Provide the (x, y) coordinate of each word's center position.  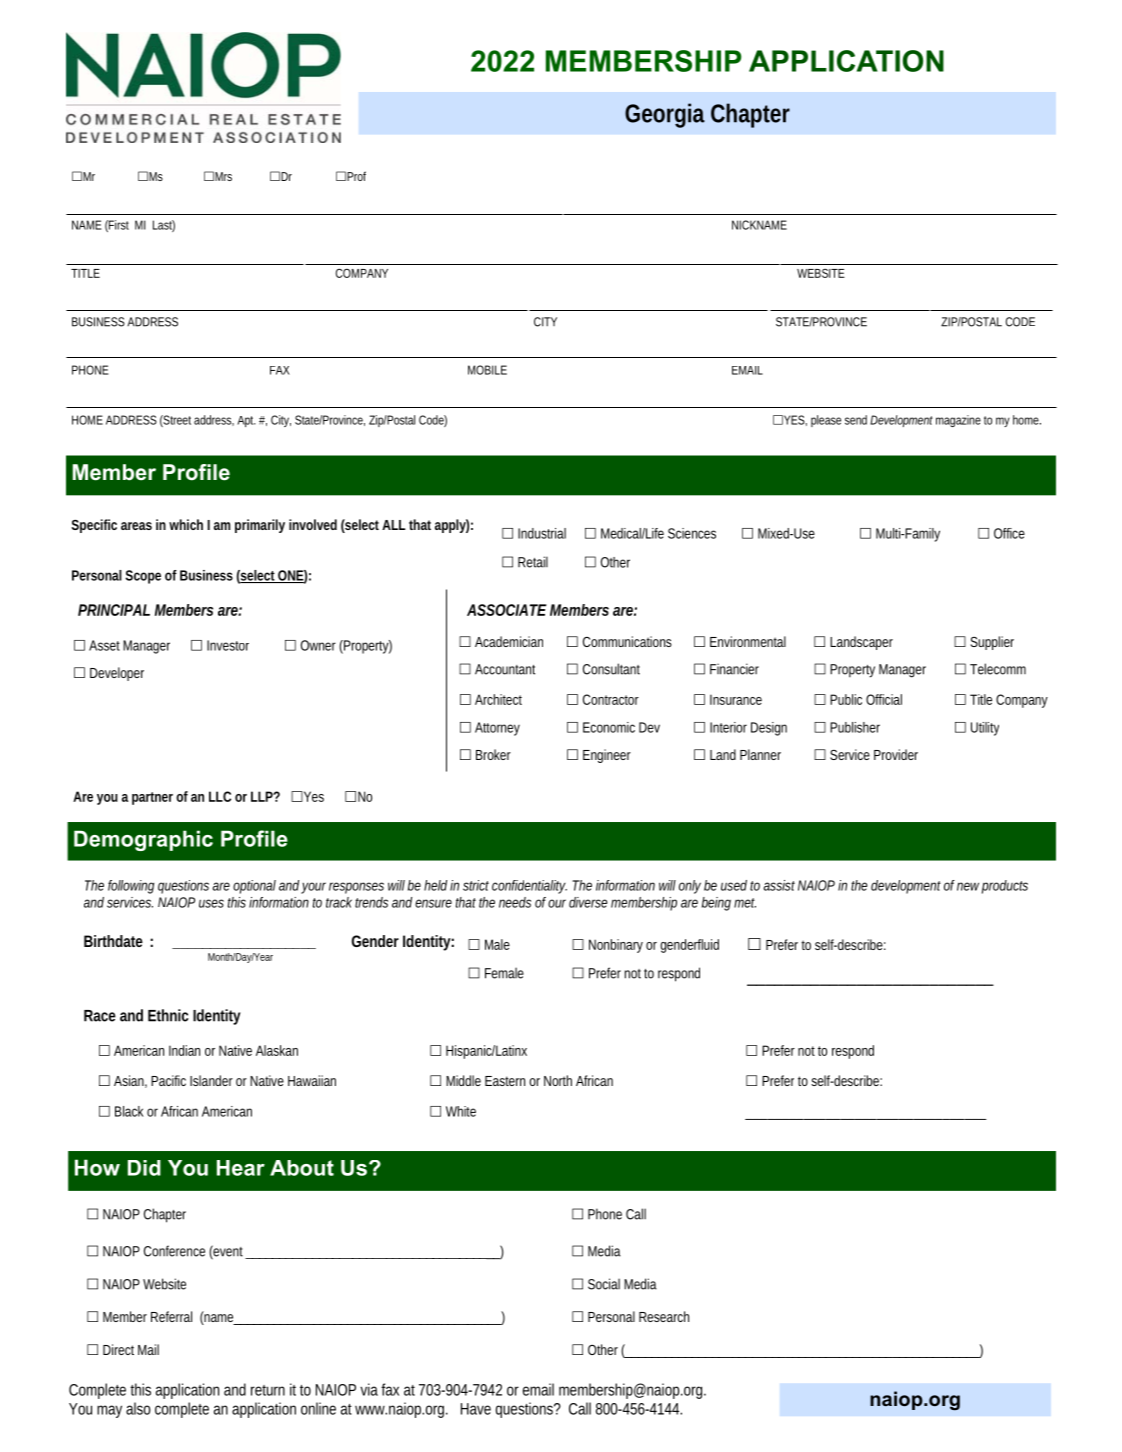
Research (664, 1316)
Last (164, 226)
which (186, 524)
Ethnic (168, 1015)
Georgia (665, 115)
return (268, 1390)
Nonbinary (616, 946)
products (1005, 887)
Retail (533, 562)
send (856, 420)
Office (1009, 533)
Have (476, 1409)
